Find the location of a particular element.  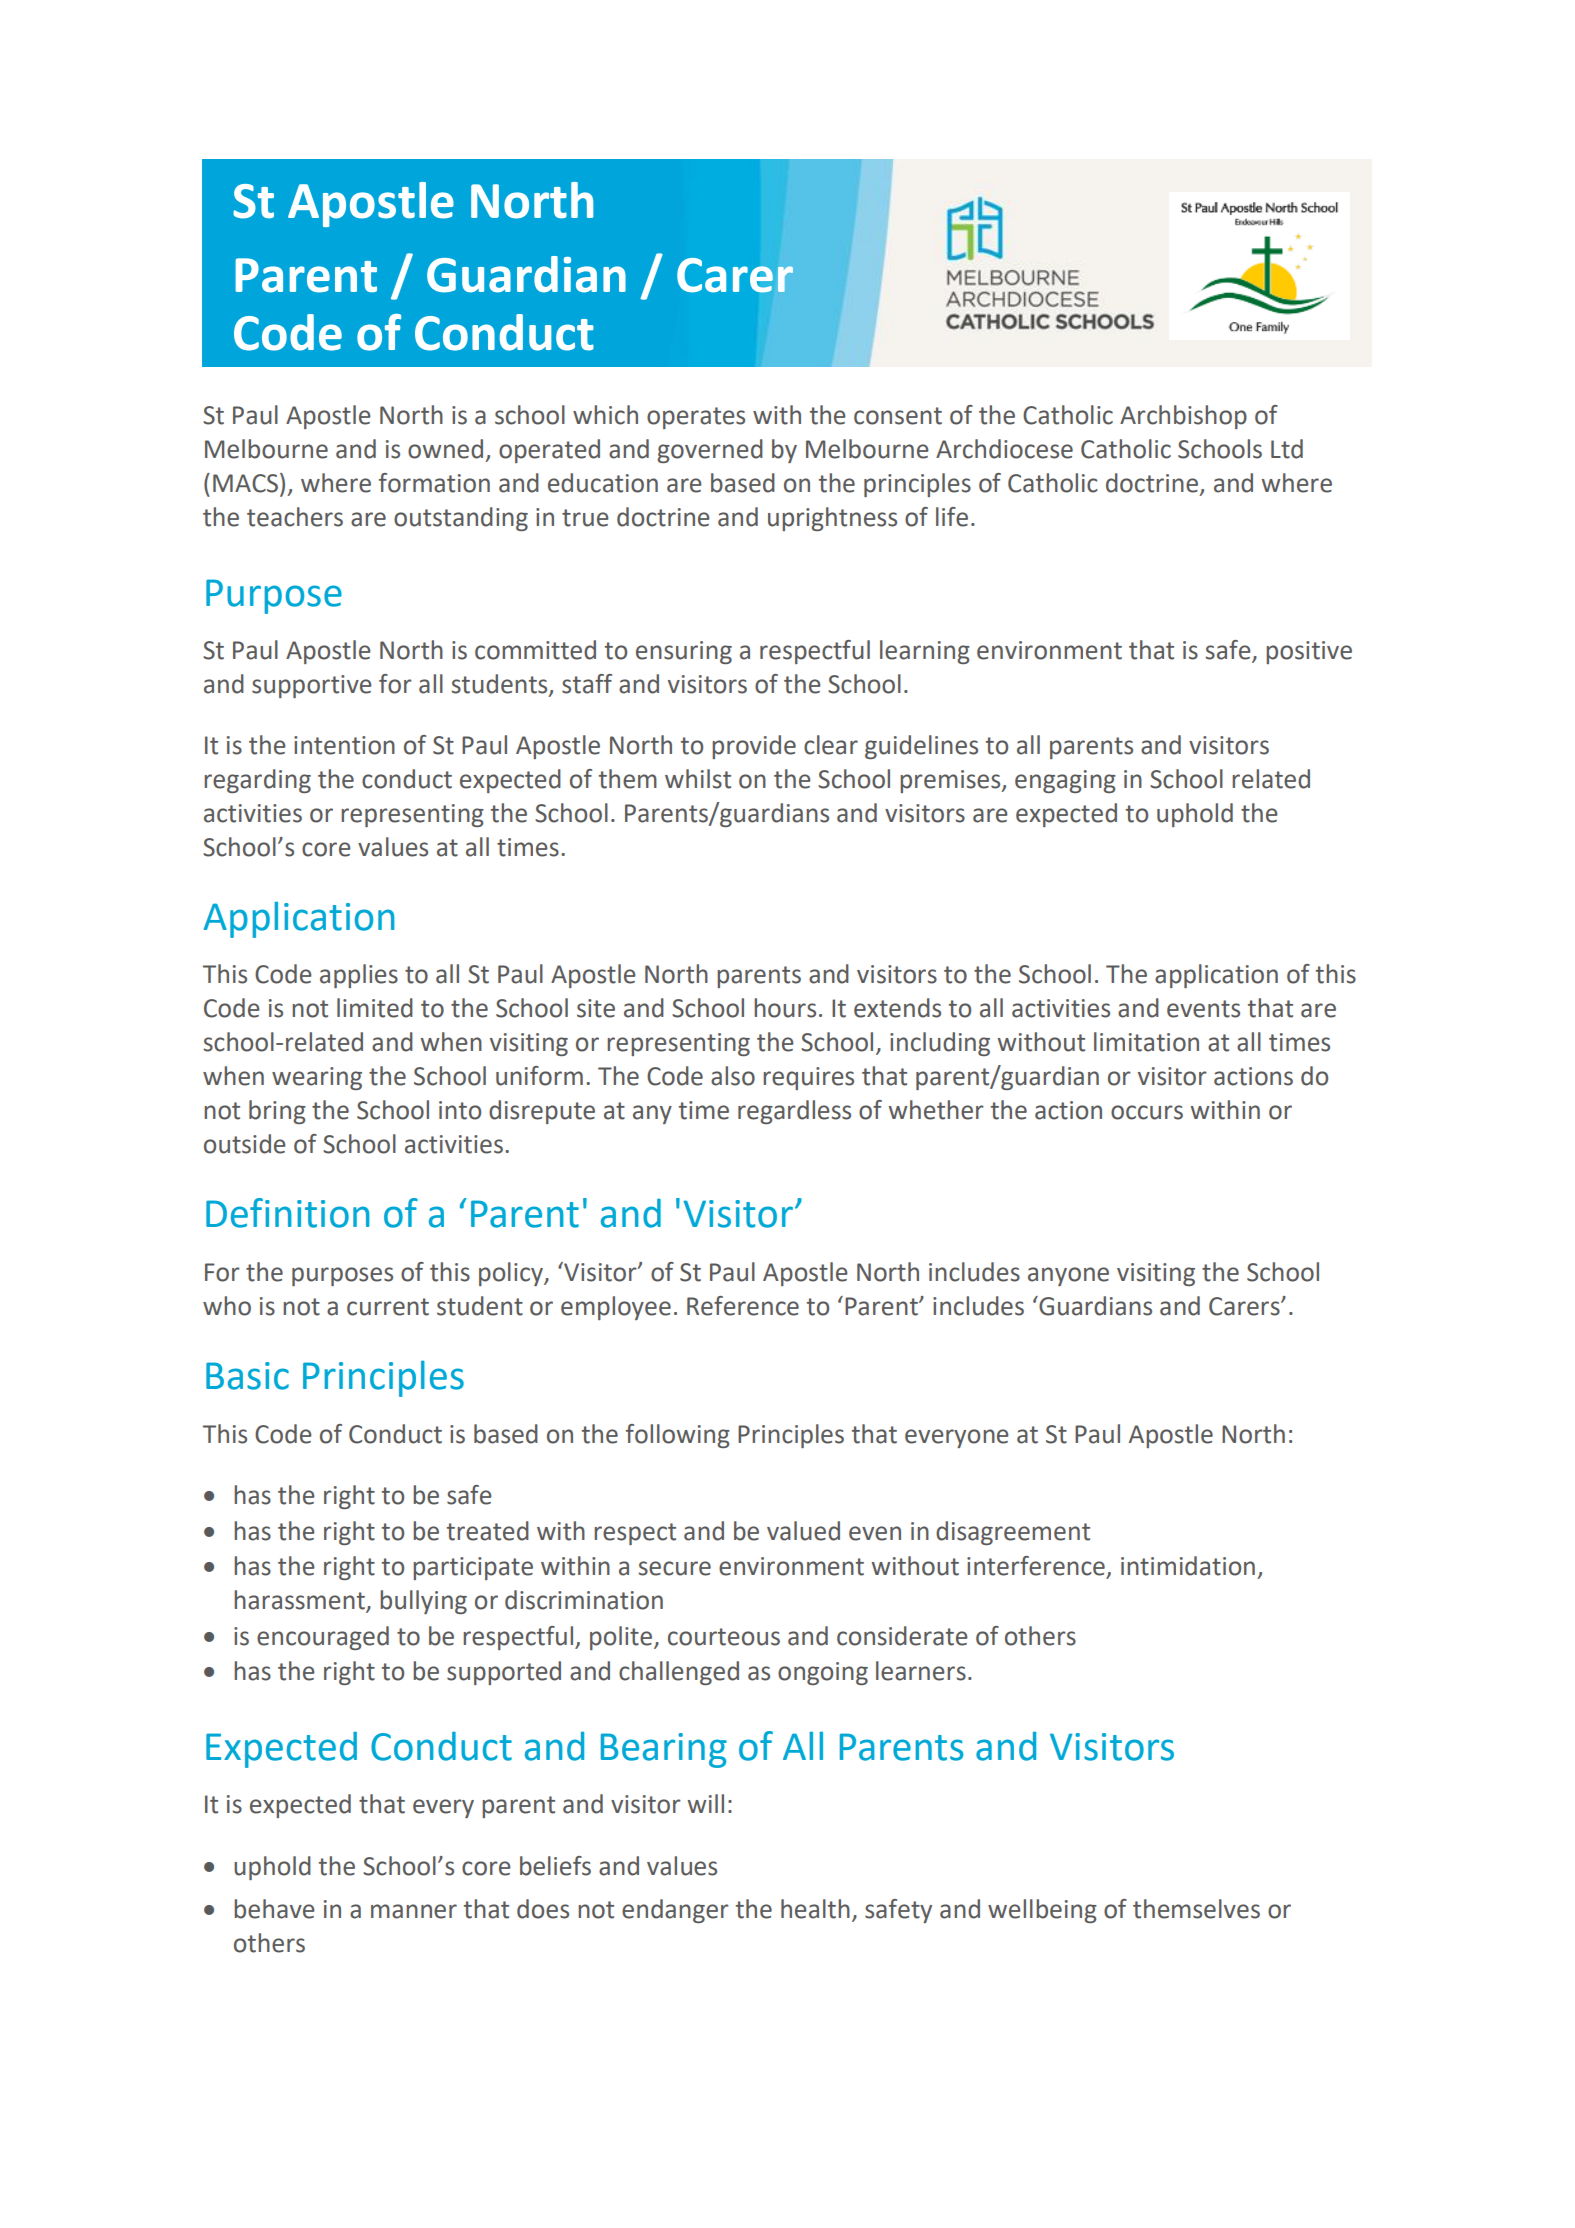

manner is located at coordinates (414, 1911).
